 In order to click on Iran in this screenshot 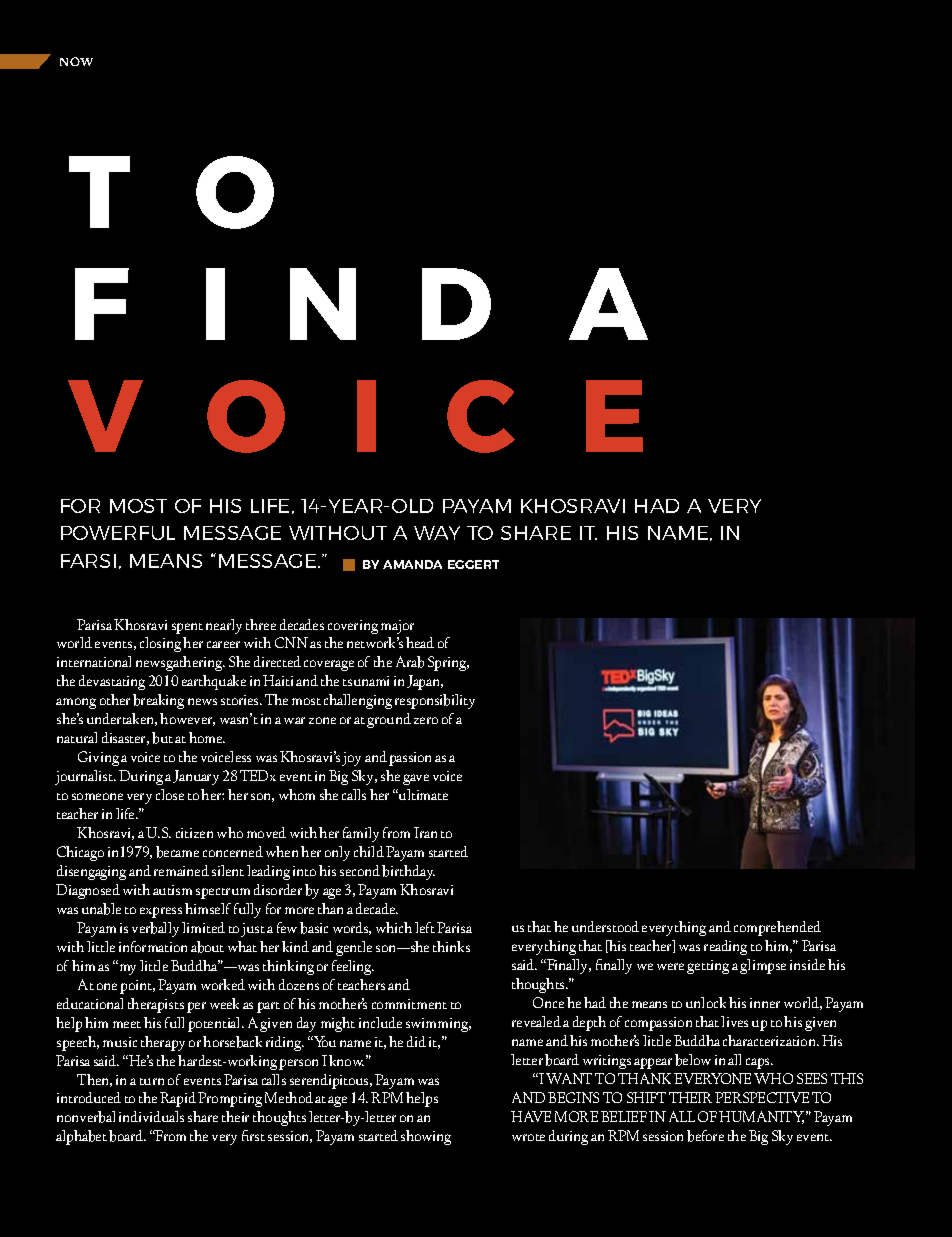, I will do `click(425, 832)`.
